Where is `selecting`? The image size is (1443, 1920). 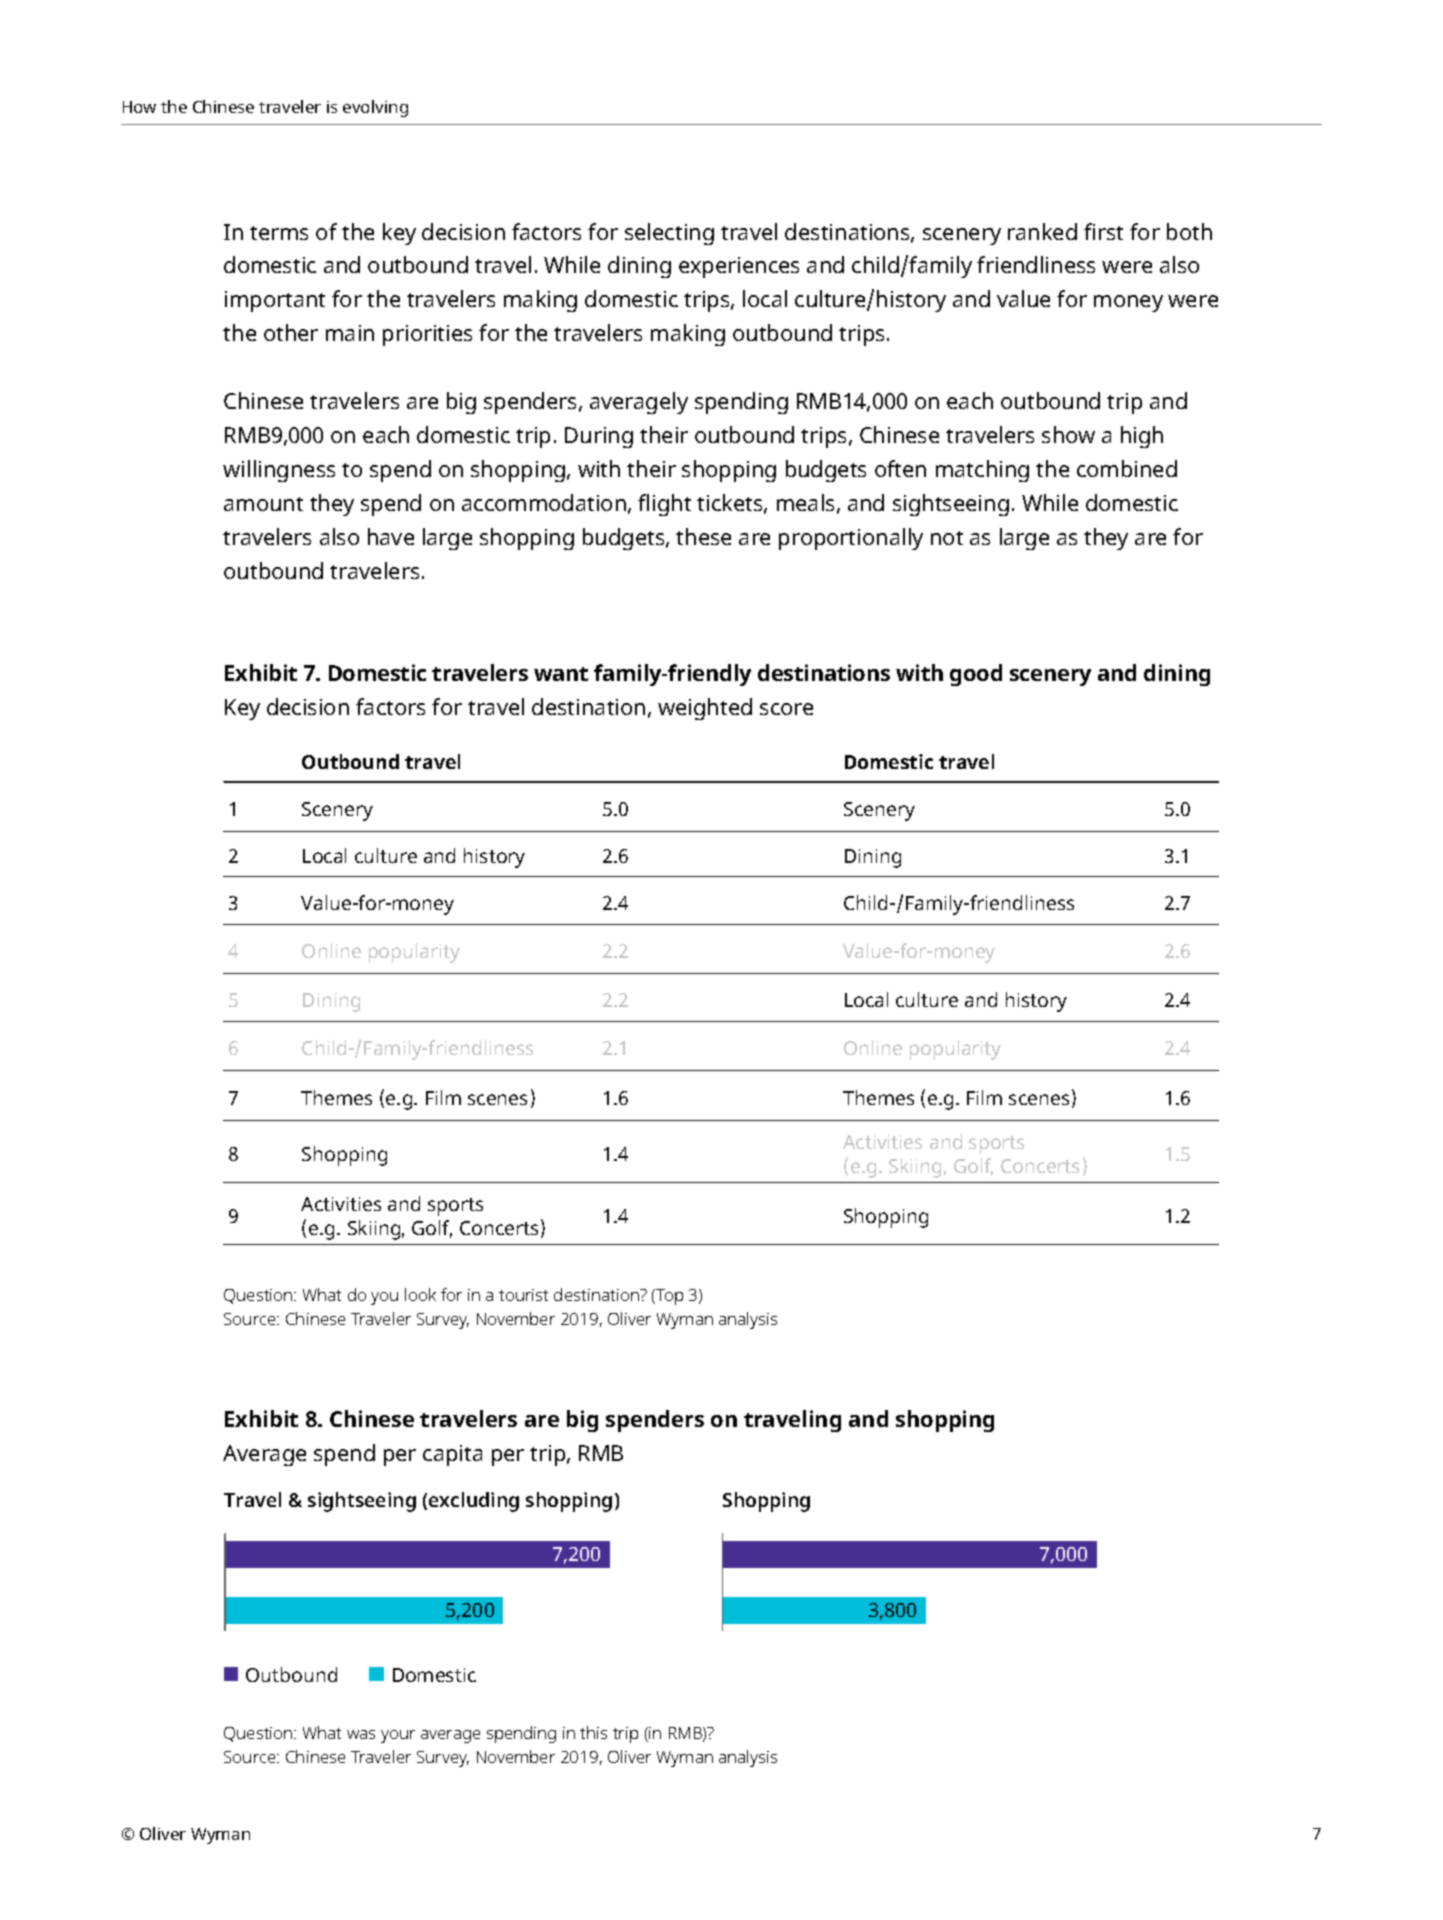
selecting is located at coordinates (669, 234).
